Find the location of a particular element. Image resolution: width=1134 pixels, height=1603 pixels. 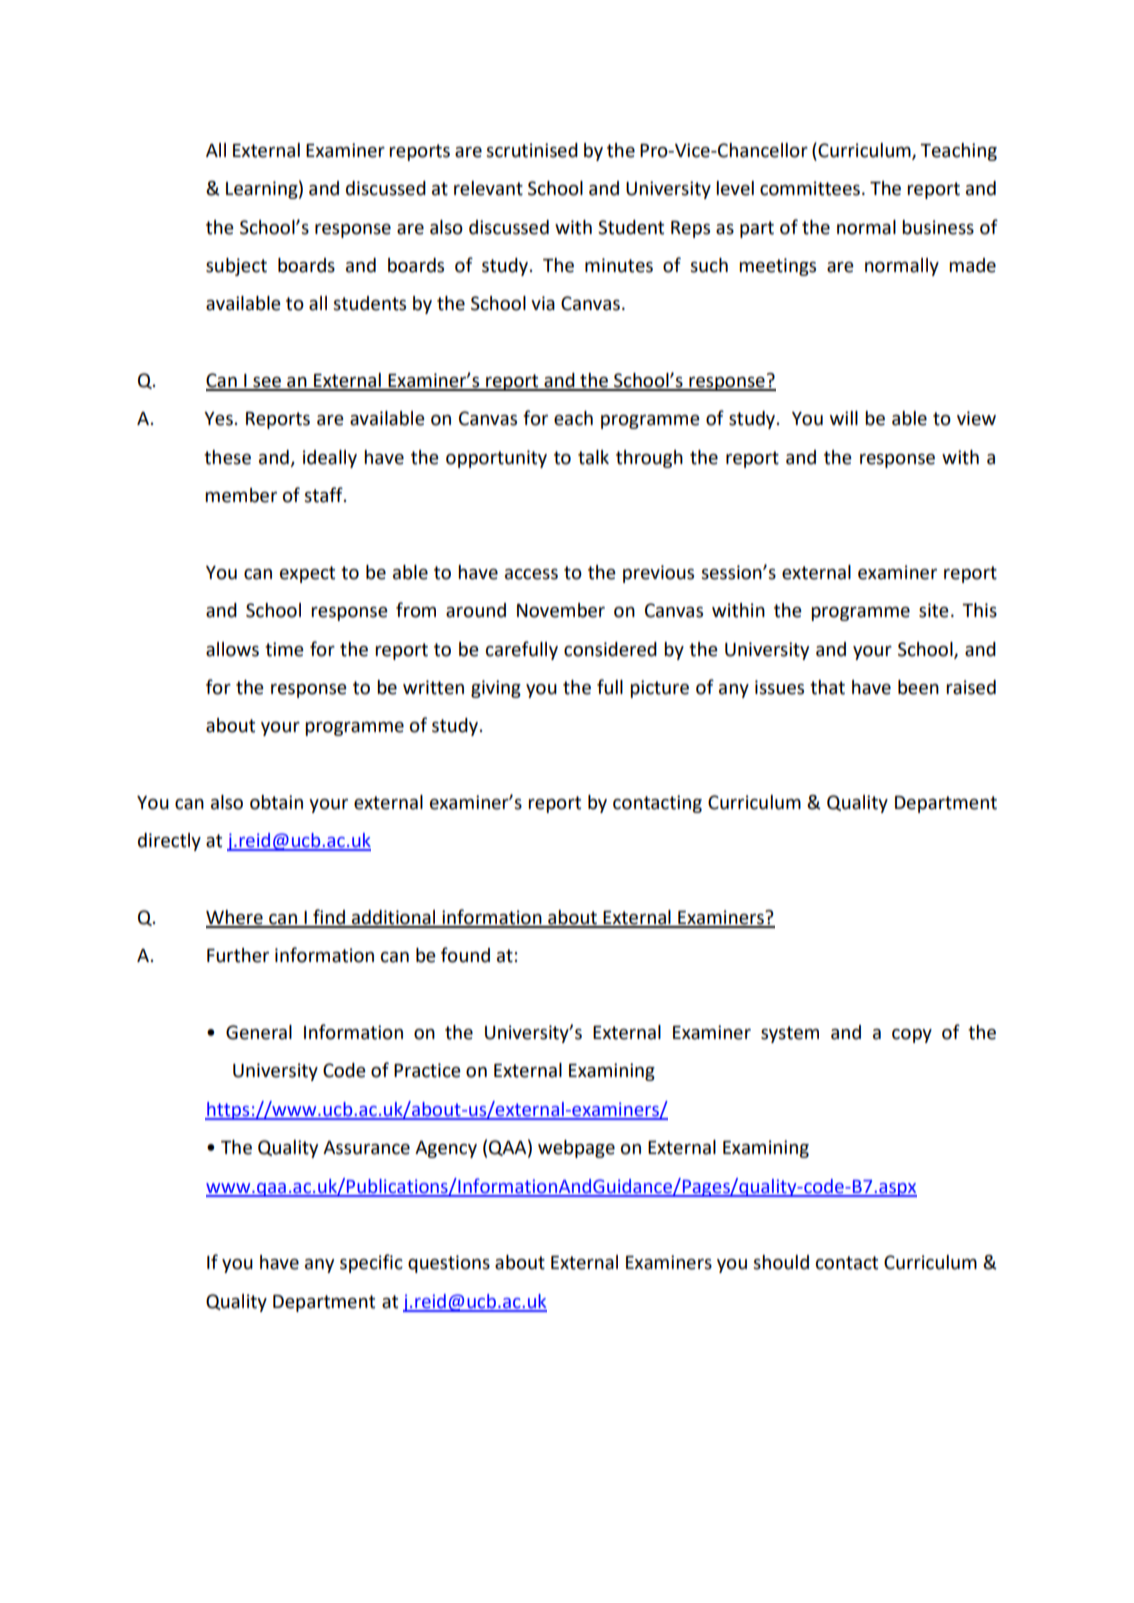

been is located at coordinates (918, 687).
